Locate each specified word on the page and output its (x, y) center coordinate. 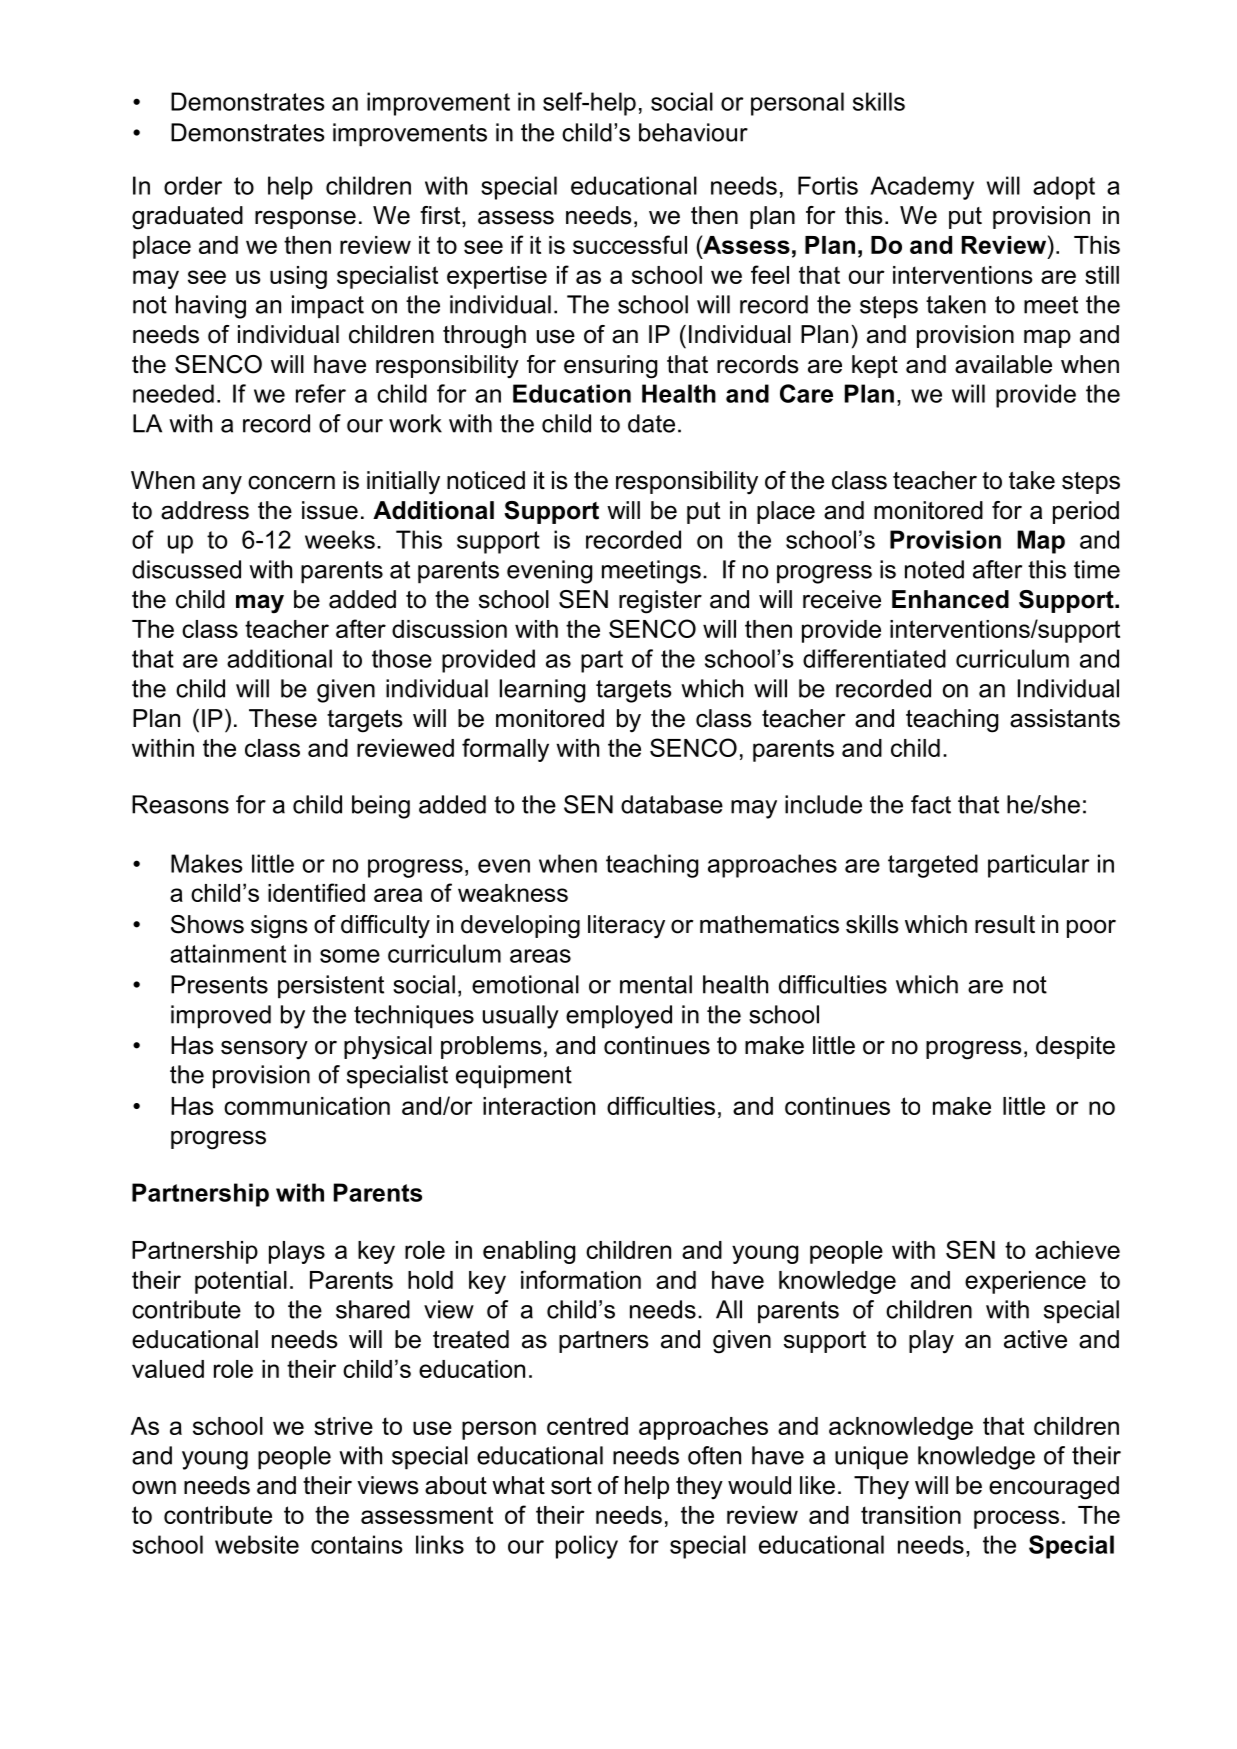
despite (1075, 1047)
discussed (186, 569)
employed (619, 1017)
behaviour (693, 132)
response (305, 219)
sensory (264, 1050)
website (257, 1544)
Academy (922, 188)
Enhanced (950, 599)
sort (571, 1486)
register (660, 602)
